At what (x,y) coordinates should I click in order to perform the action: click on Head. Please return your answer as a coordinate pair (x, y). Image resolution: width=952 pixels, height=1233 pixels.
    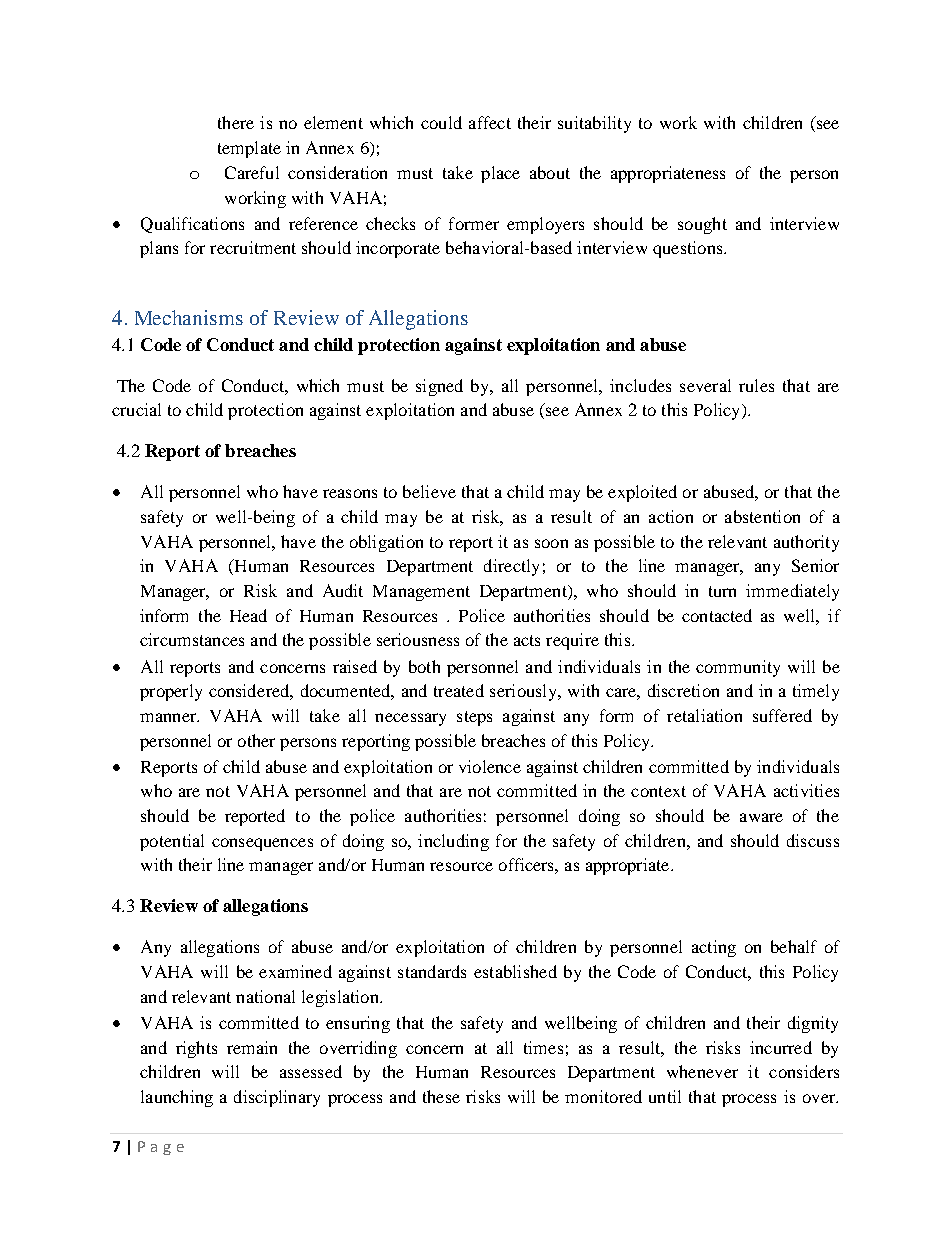
    Looking at the image, I should click on (248, 615).
